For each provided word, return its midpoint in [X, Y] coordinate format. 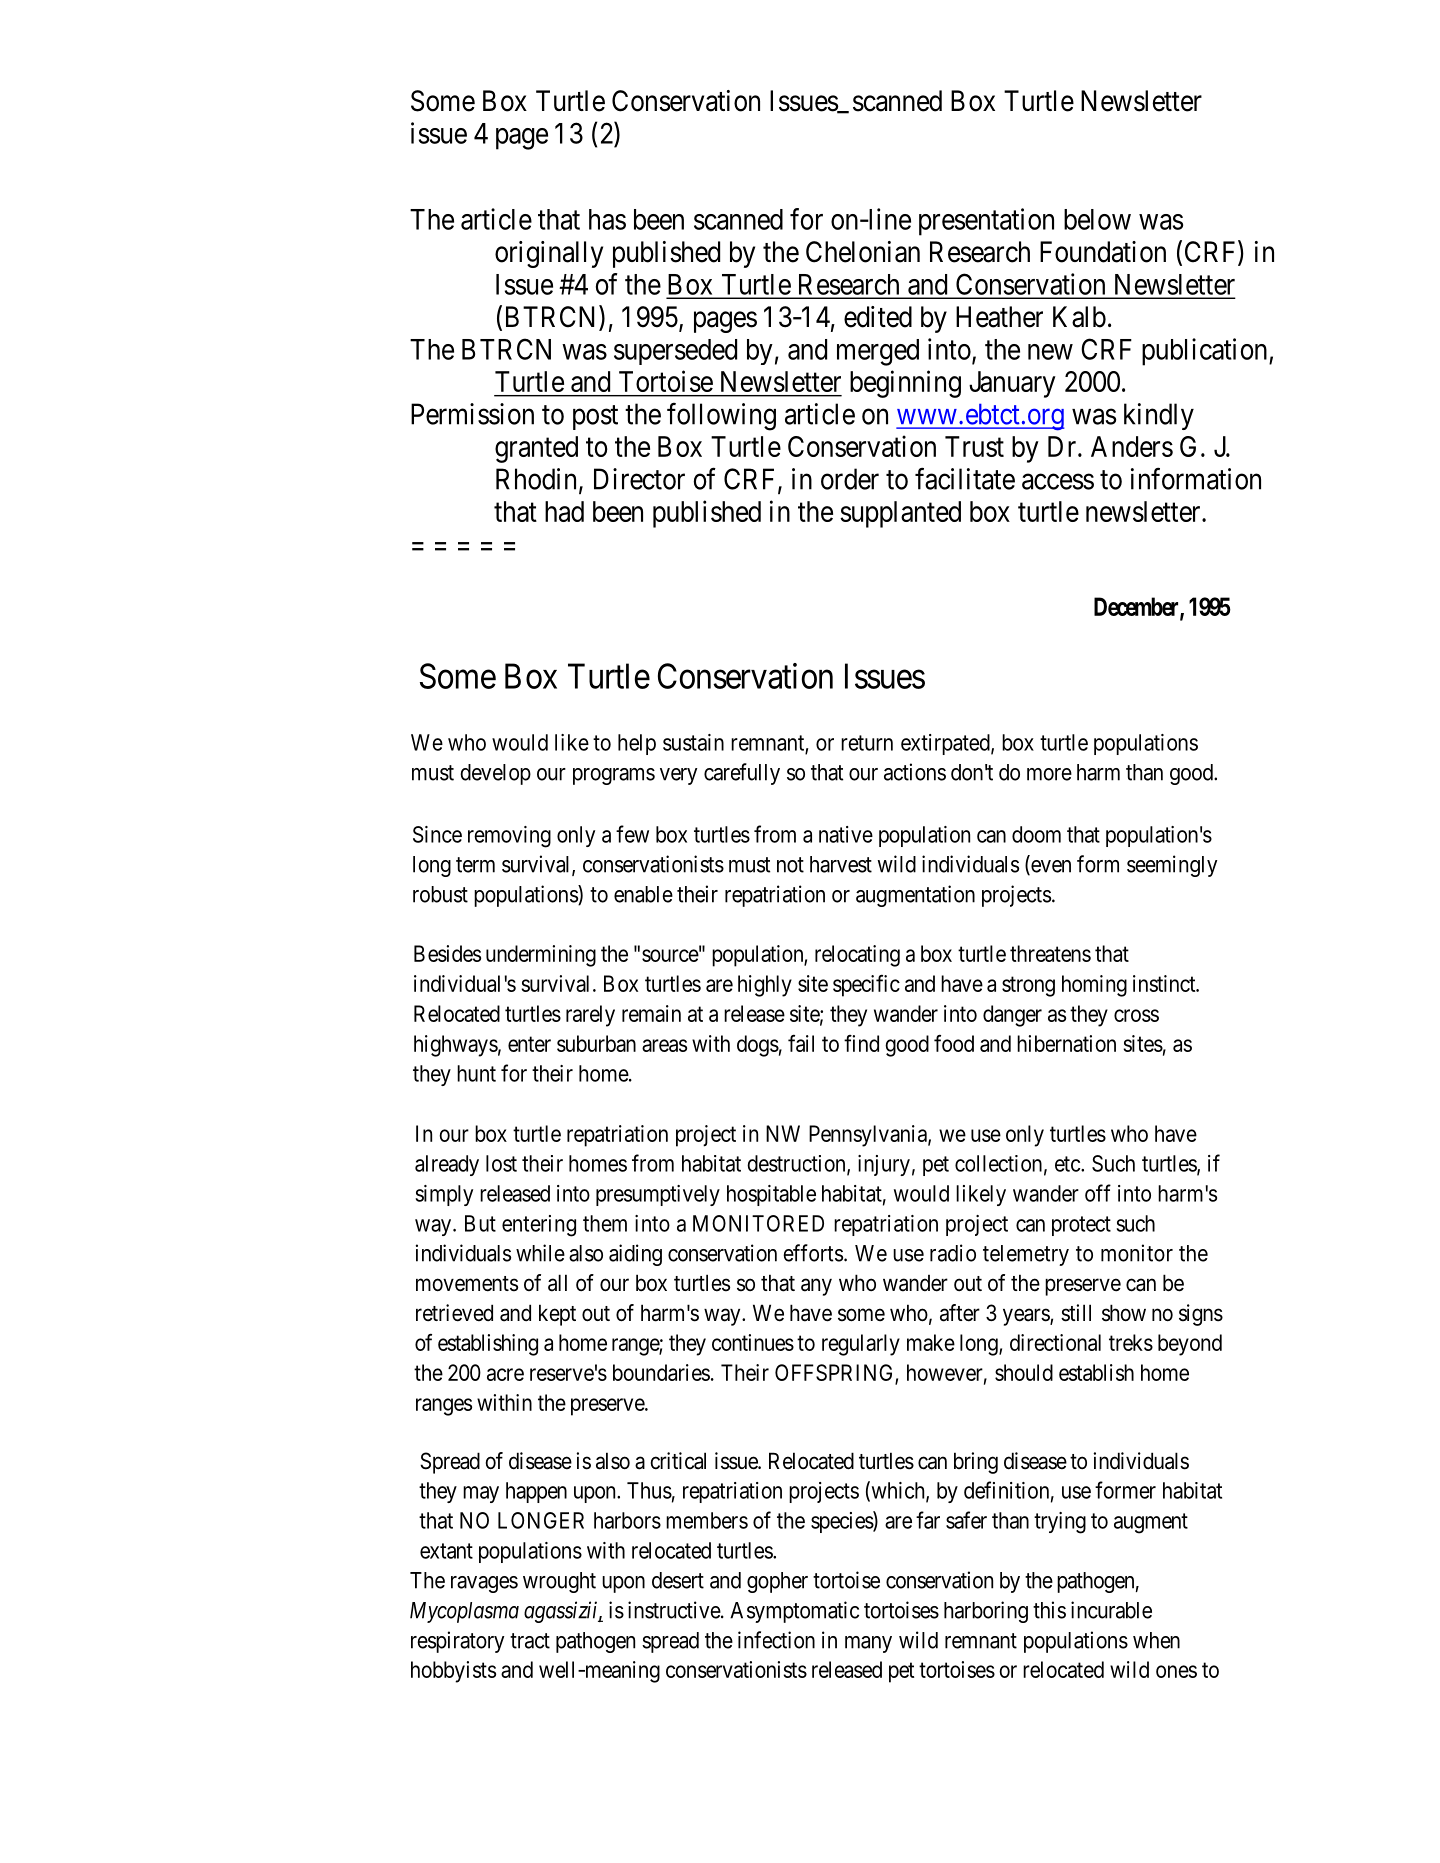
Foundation [1103, 252]
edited [878, 317]
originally [549, 254]
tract [530, 1641]
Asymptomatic [794, 1612]
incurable [1111, 1610]
